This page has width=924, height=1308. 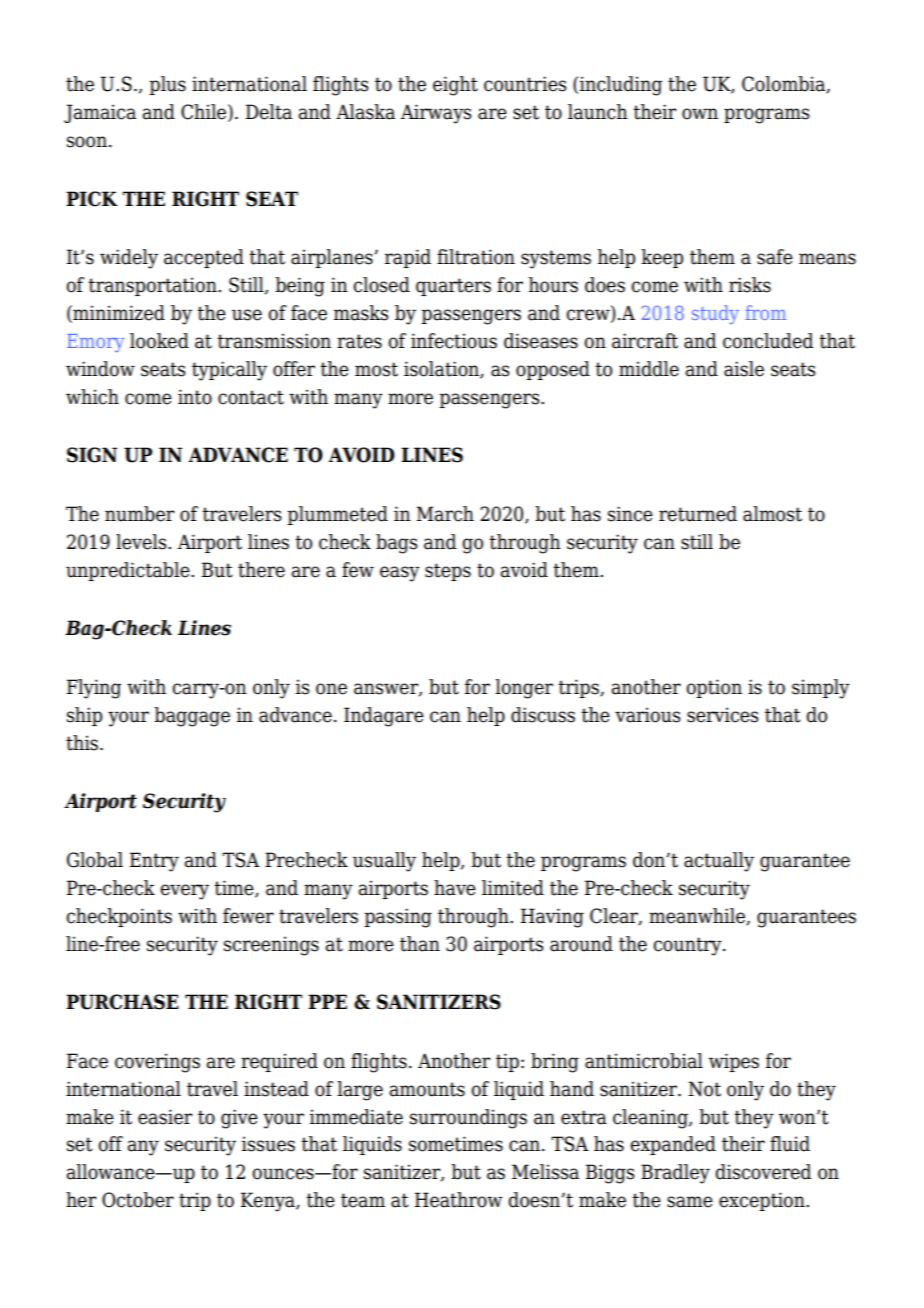 What do you see at coordinates (700, 114) in the page?
I see `own` at bounding box center [700, 114].
